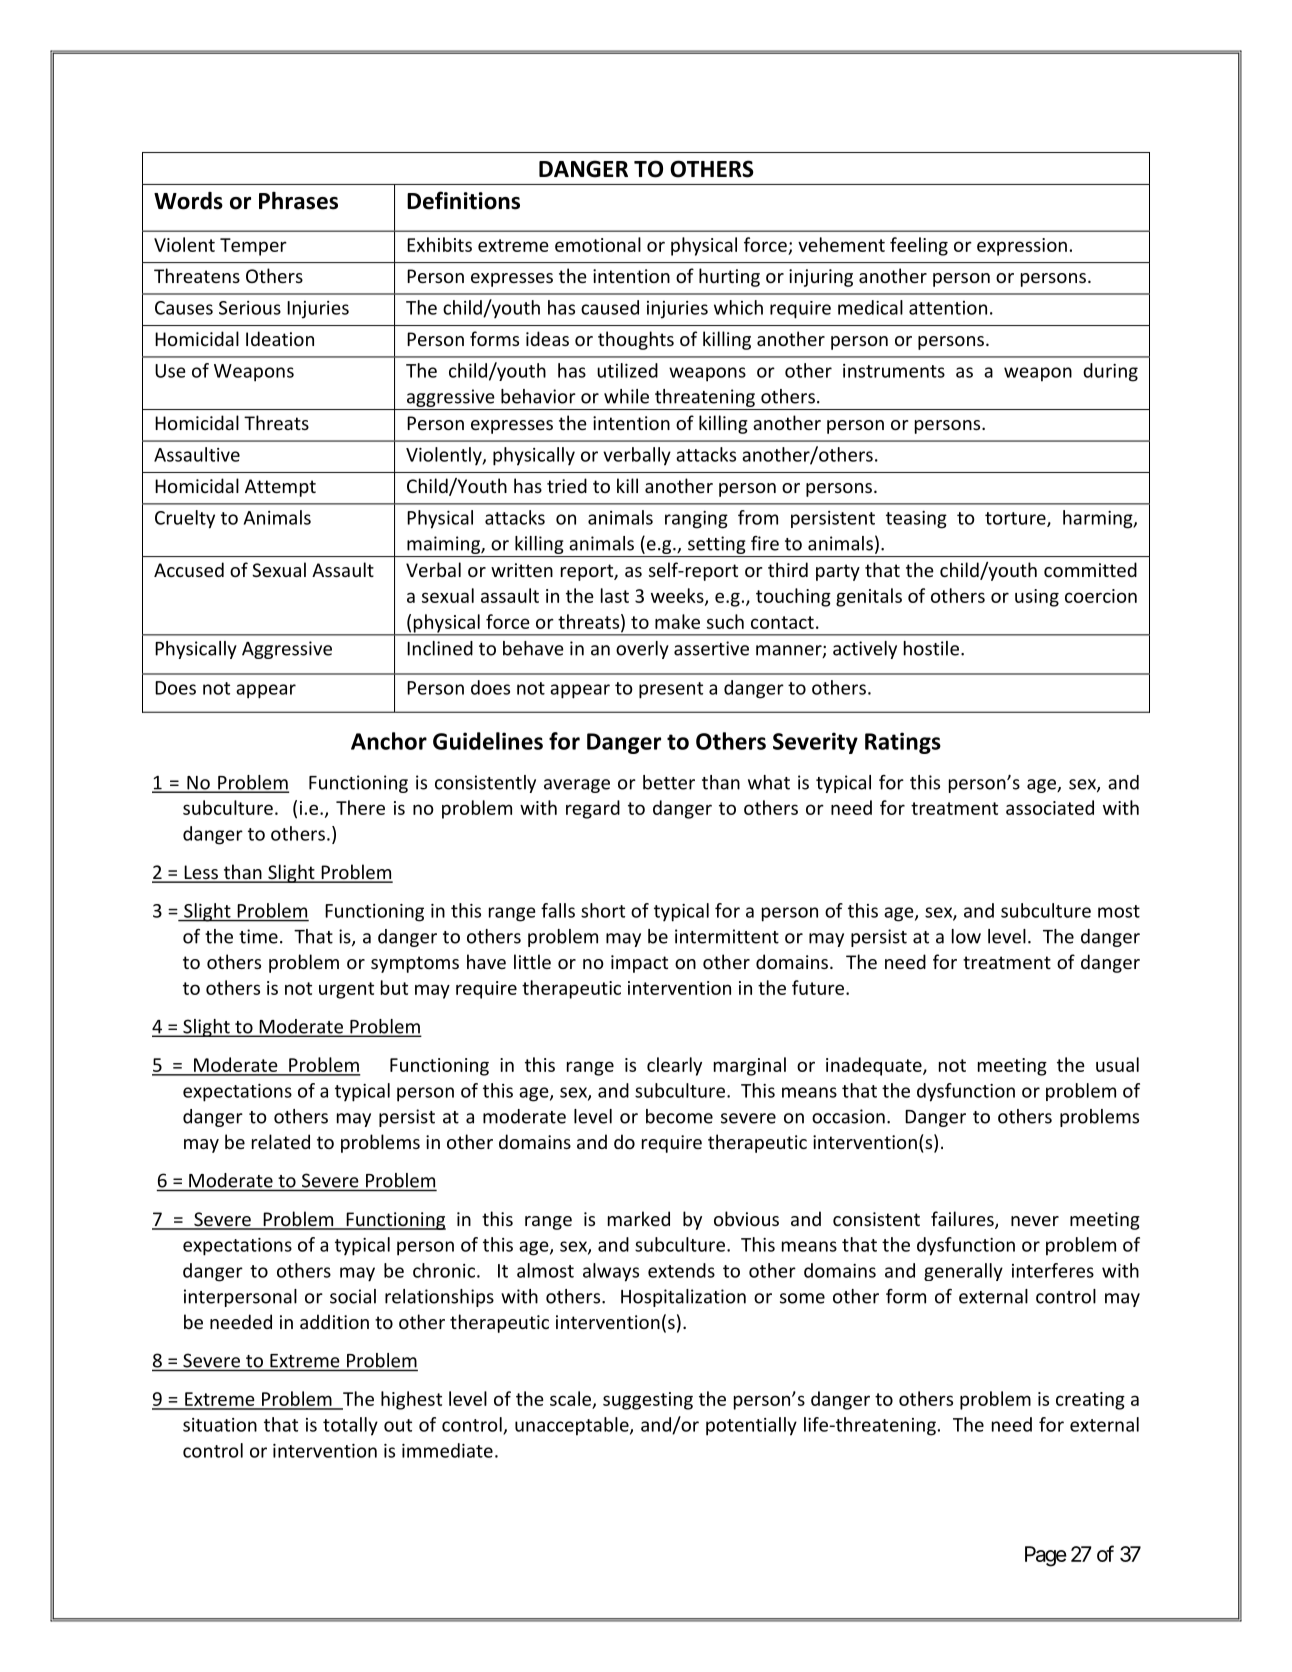  I want to click on associated, so click(1050, 807).
